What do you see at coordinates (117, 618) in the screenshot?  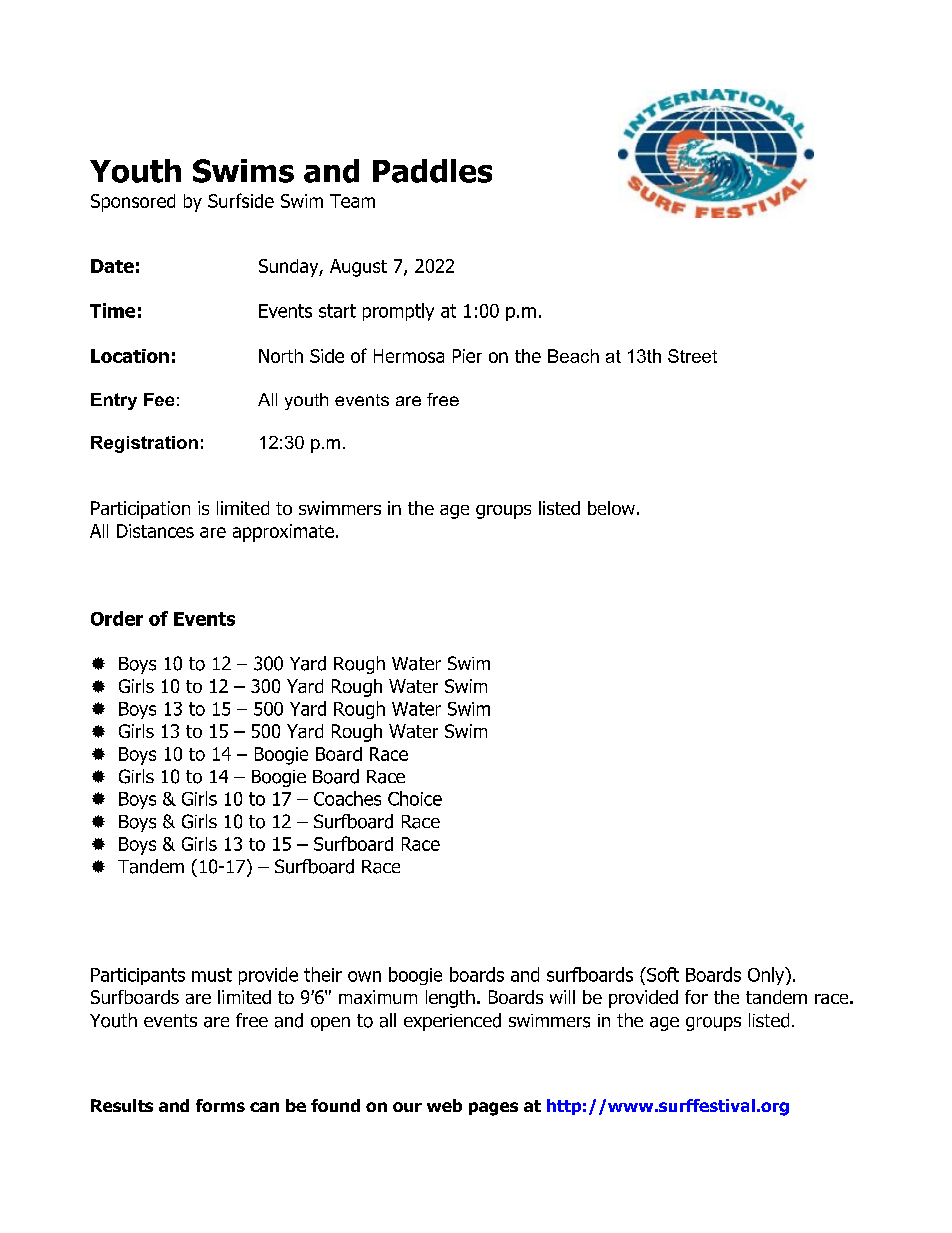 I see `Order` at bounding box center [117, 618].
